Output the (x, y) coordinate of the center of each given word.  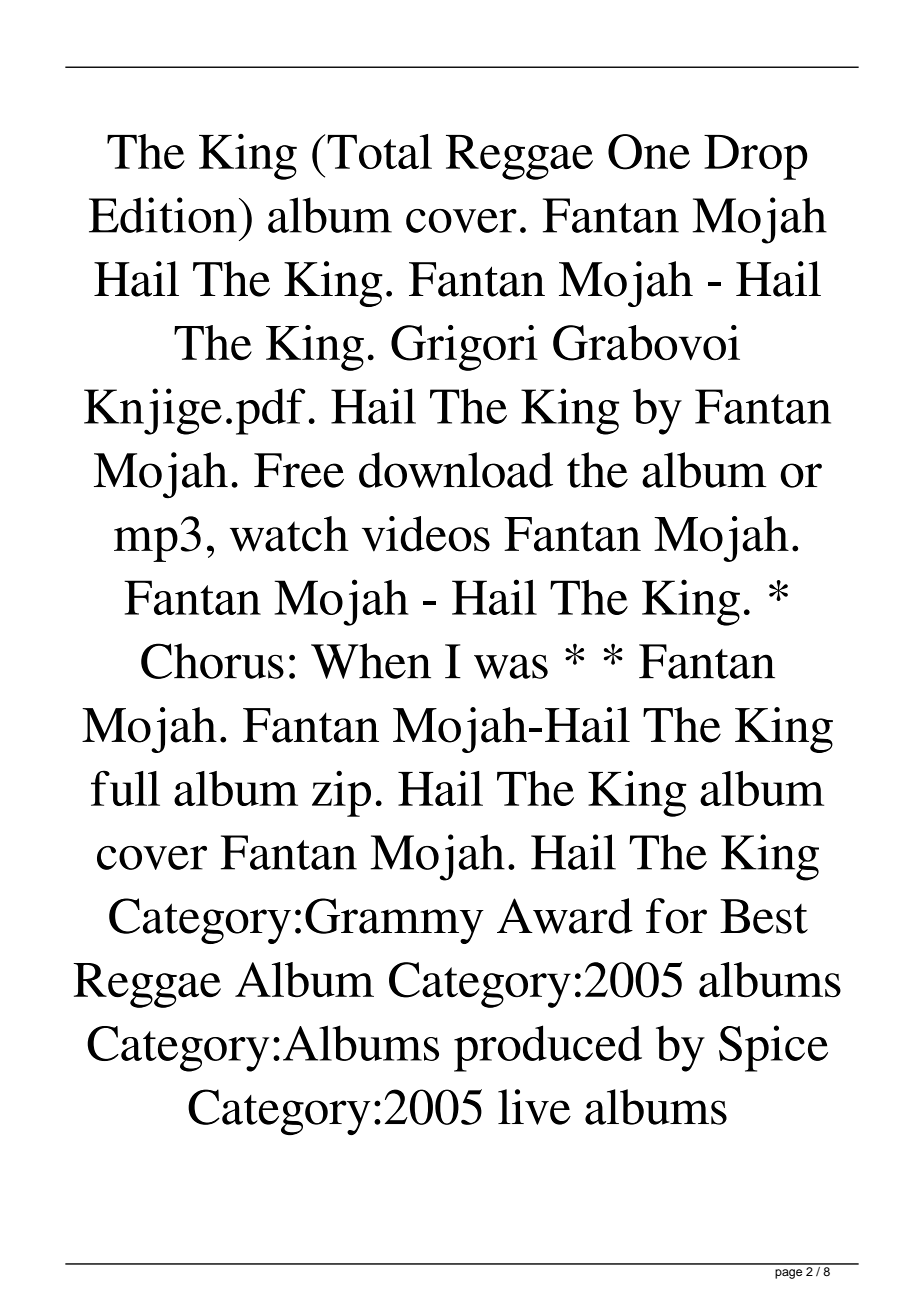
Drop (755, 157)
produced (548, 1048)
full (125, 788)
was (511, 666)
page (788, 1274)
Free (299, 470)
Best (764, 916)
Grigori (464, 348)
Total (379, 151)
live (534, 1107)
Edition (163, 215)
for (676, 916)
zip (341, 793)
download (456, 470)
